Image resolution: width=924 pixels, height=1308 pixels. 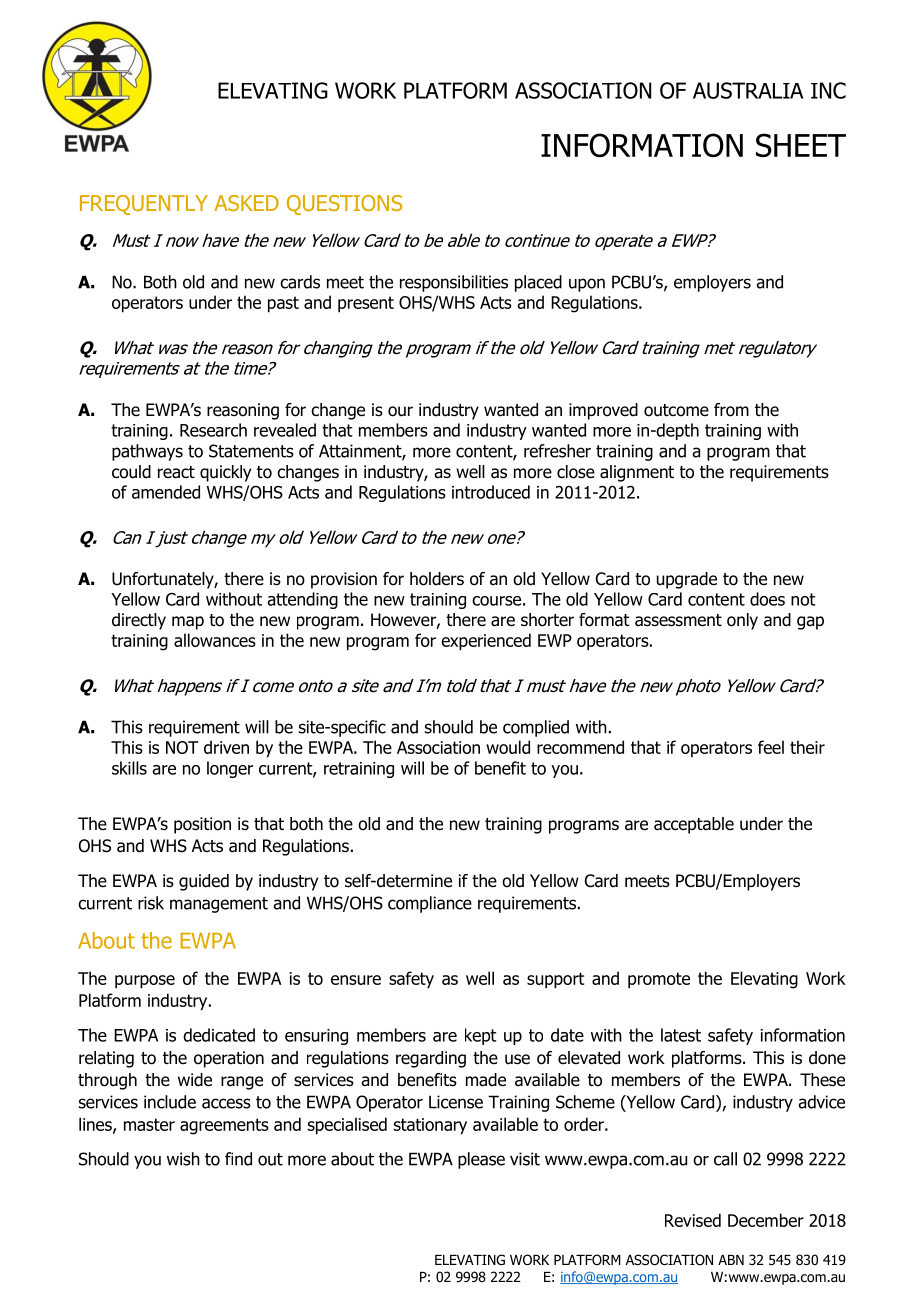 What do you see at coordinates (766, 1220) in the image?
I see `December` at bounding box center [766, 1220].
